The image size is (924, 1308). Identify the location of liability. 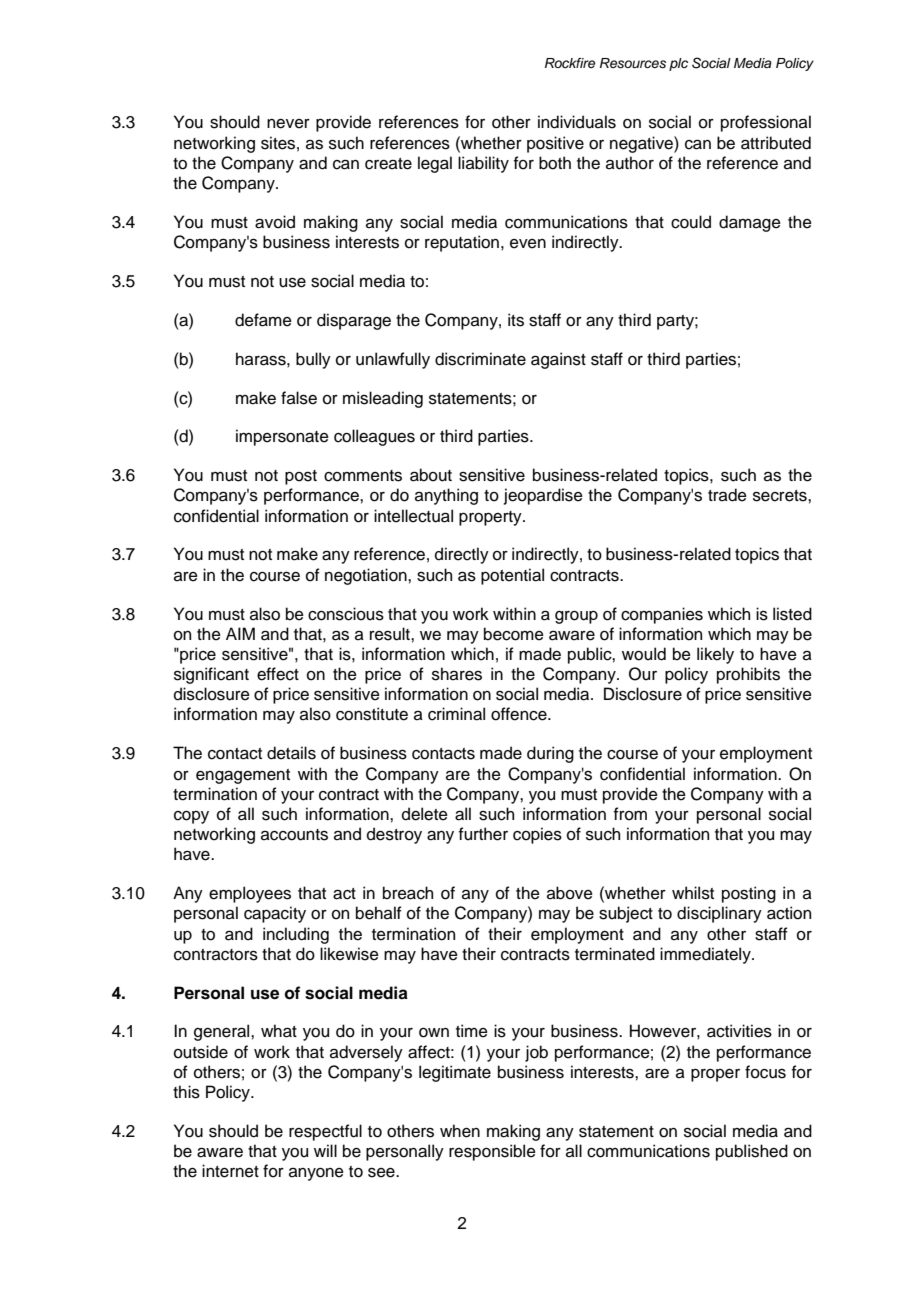
(483, 164).
